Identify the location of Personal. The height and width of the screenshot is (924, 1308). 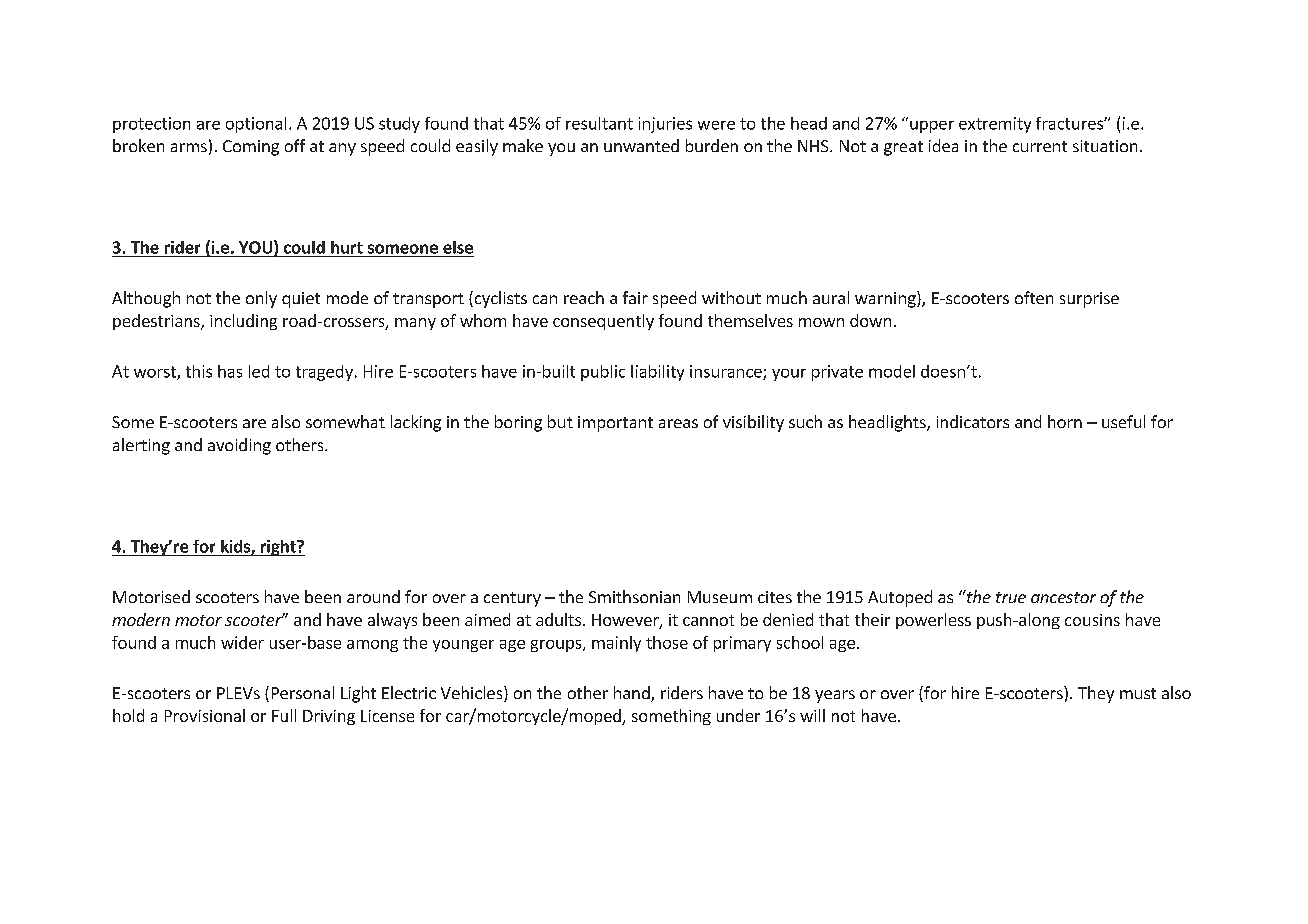
(303, 692).
